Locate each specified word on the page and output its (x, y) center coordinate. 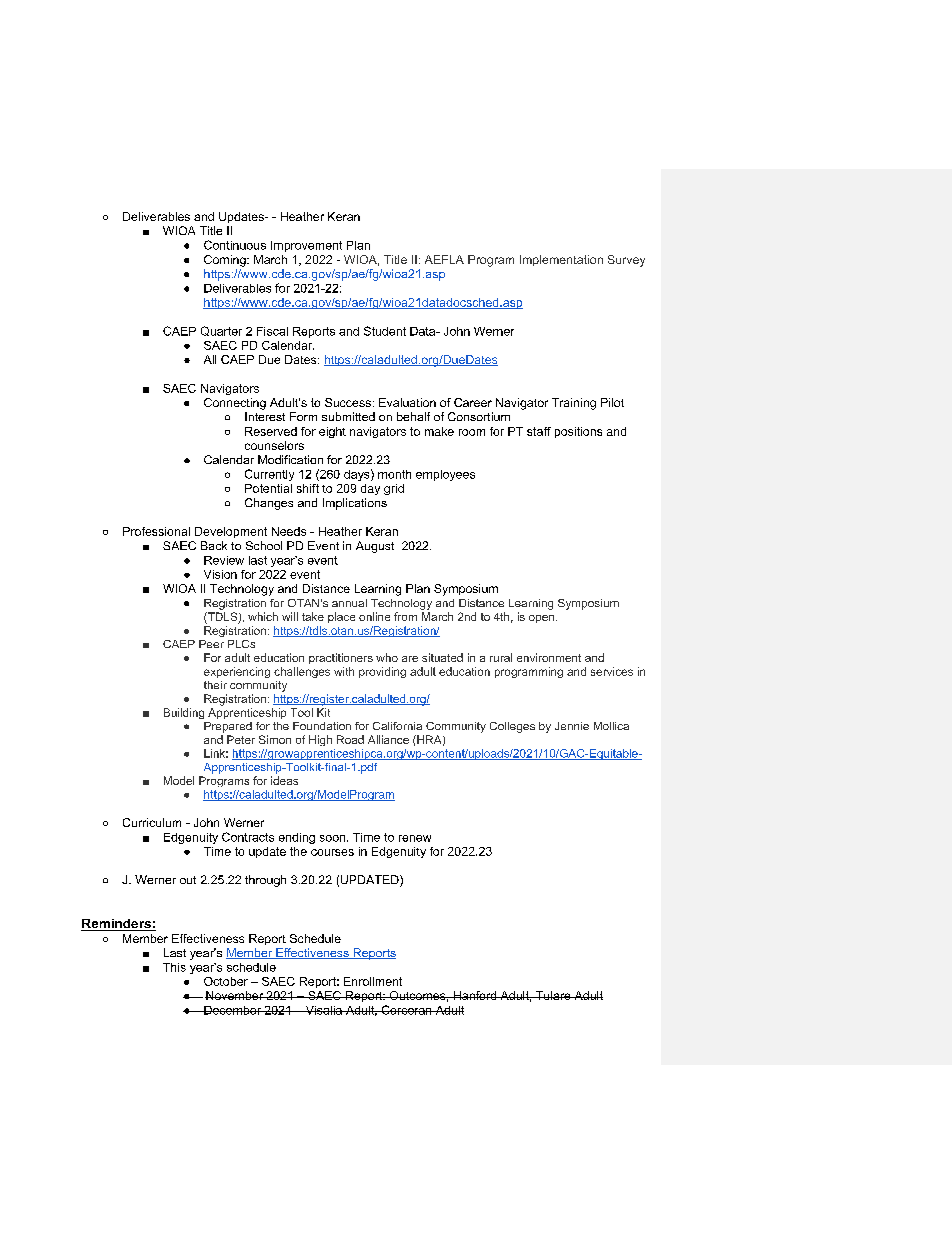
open (543, 619)
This (174, 967)
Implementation (561, 260)
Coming (226, 261)
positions (578, 432)
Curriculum (152, 822)
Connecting (235, 404)
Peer (211, 644)
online (374, 616)
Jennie (572, 726)
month (394, 474)
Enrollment (373, 981)
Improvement (306, 246)
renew (415, 838)
